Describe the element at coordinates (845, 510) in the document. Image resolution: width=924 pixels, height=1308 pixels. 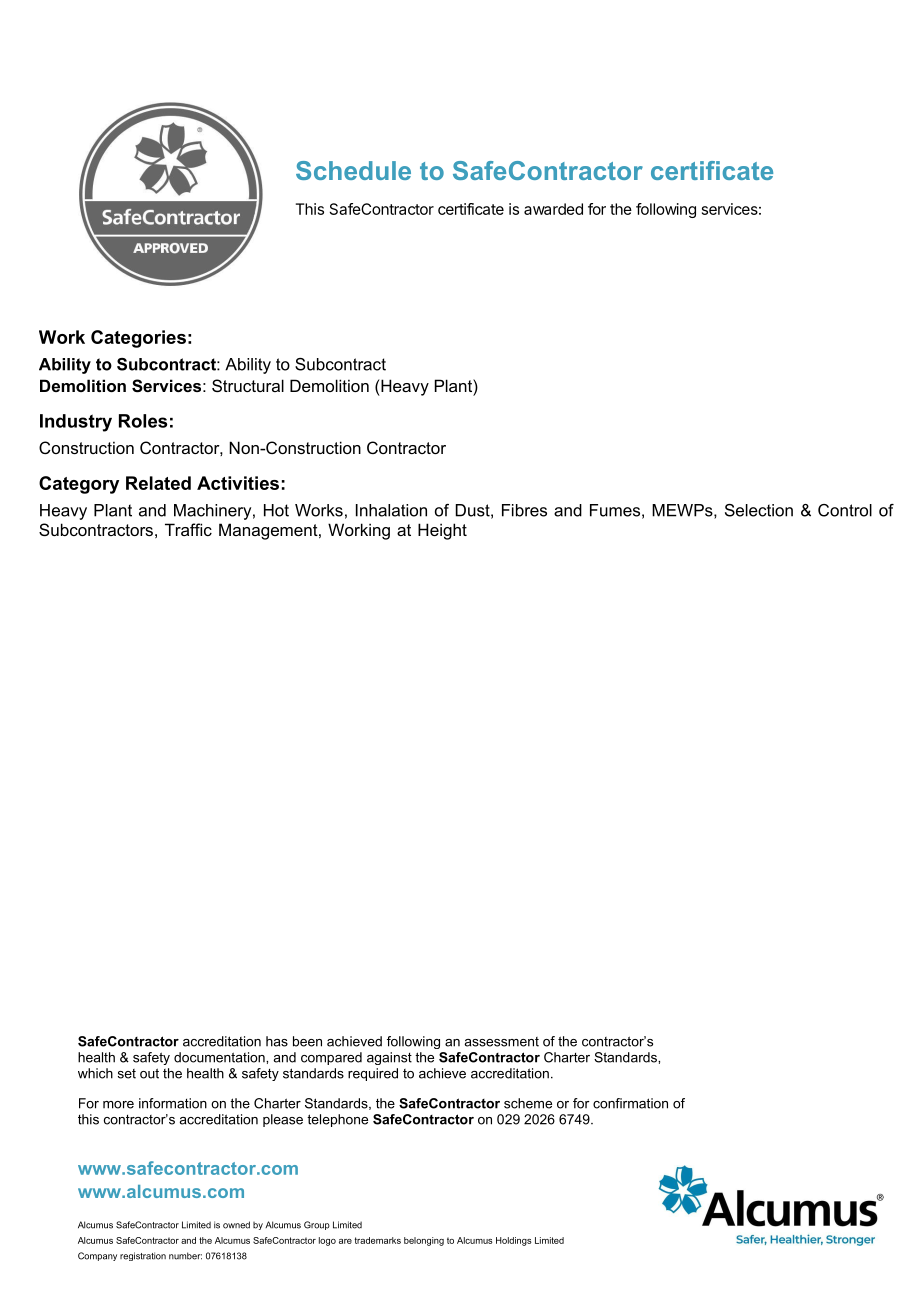
I see `Control` at that location.
